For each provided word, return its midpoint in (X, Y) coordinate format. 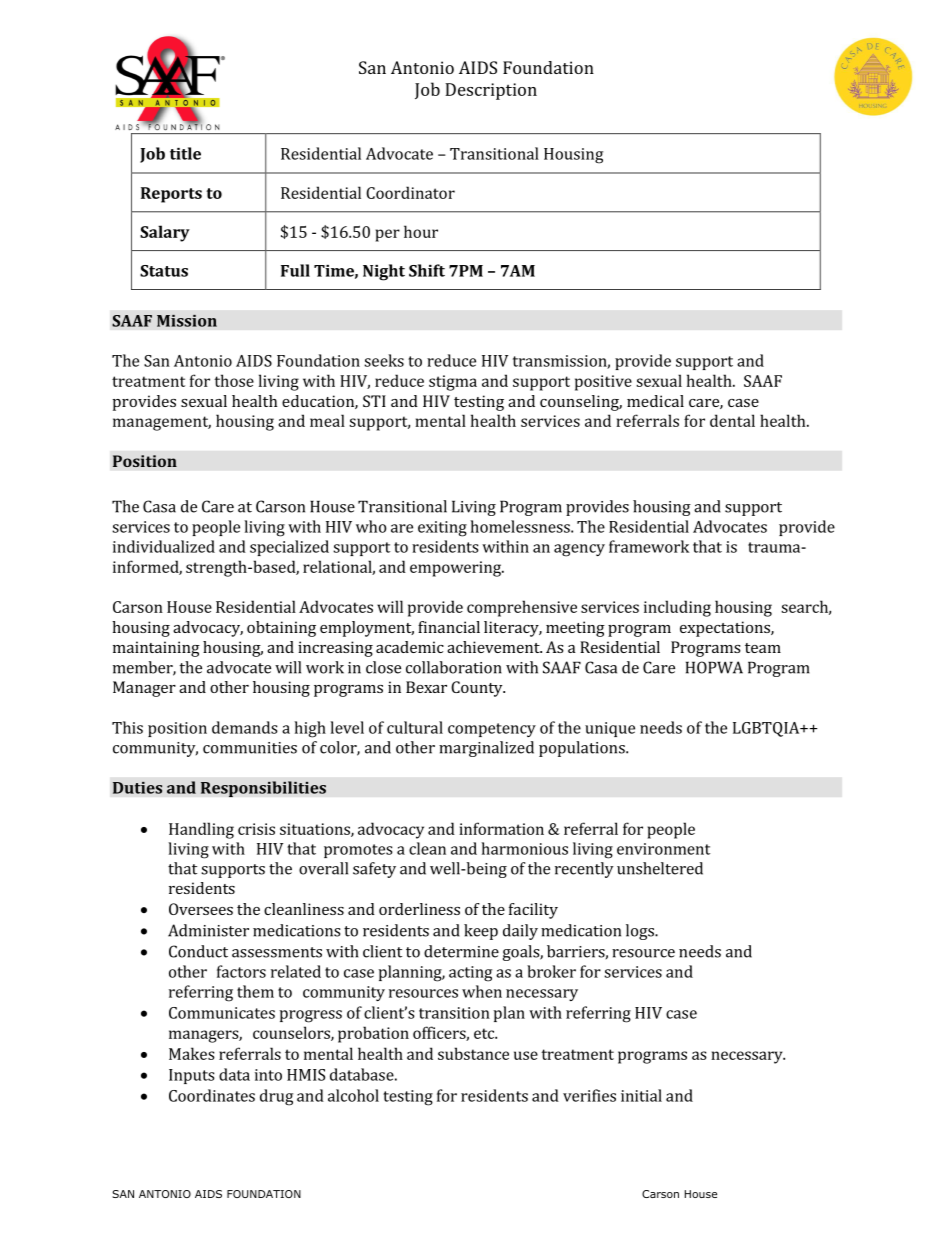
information (501, 828)
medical (655, 401)
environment (663, 849)
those (234, 380)
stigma (453, 383)
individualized (164, 546)
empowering (457, 569)
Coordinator (410, 192)
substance (473, 1053)
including (677, 608)
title (185, 153)
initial (641, 1095)
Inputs (192, 1076)
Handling (201, 830)
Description (491, 91)
